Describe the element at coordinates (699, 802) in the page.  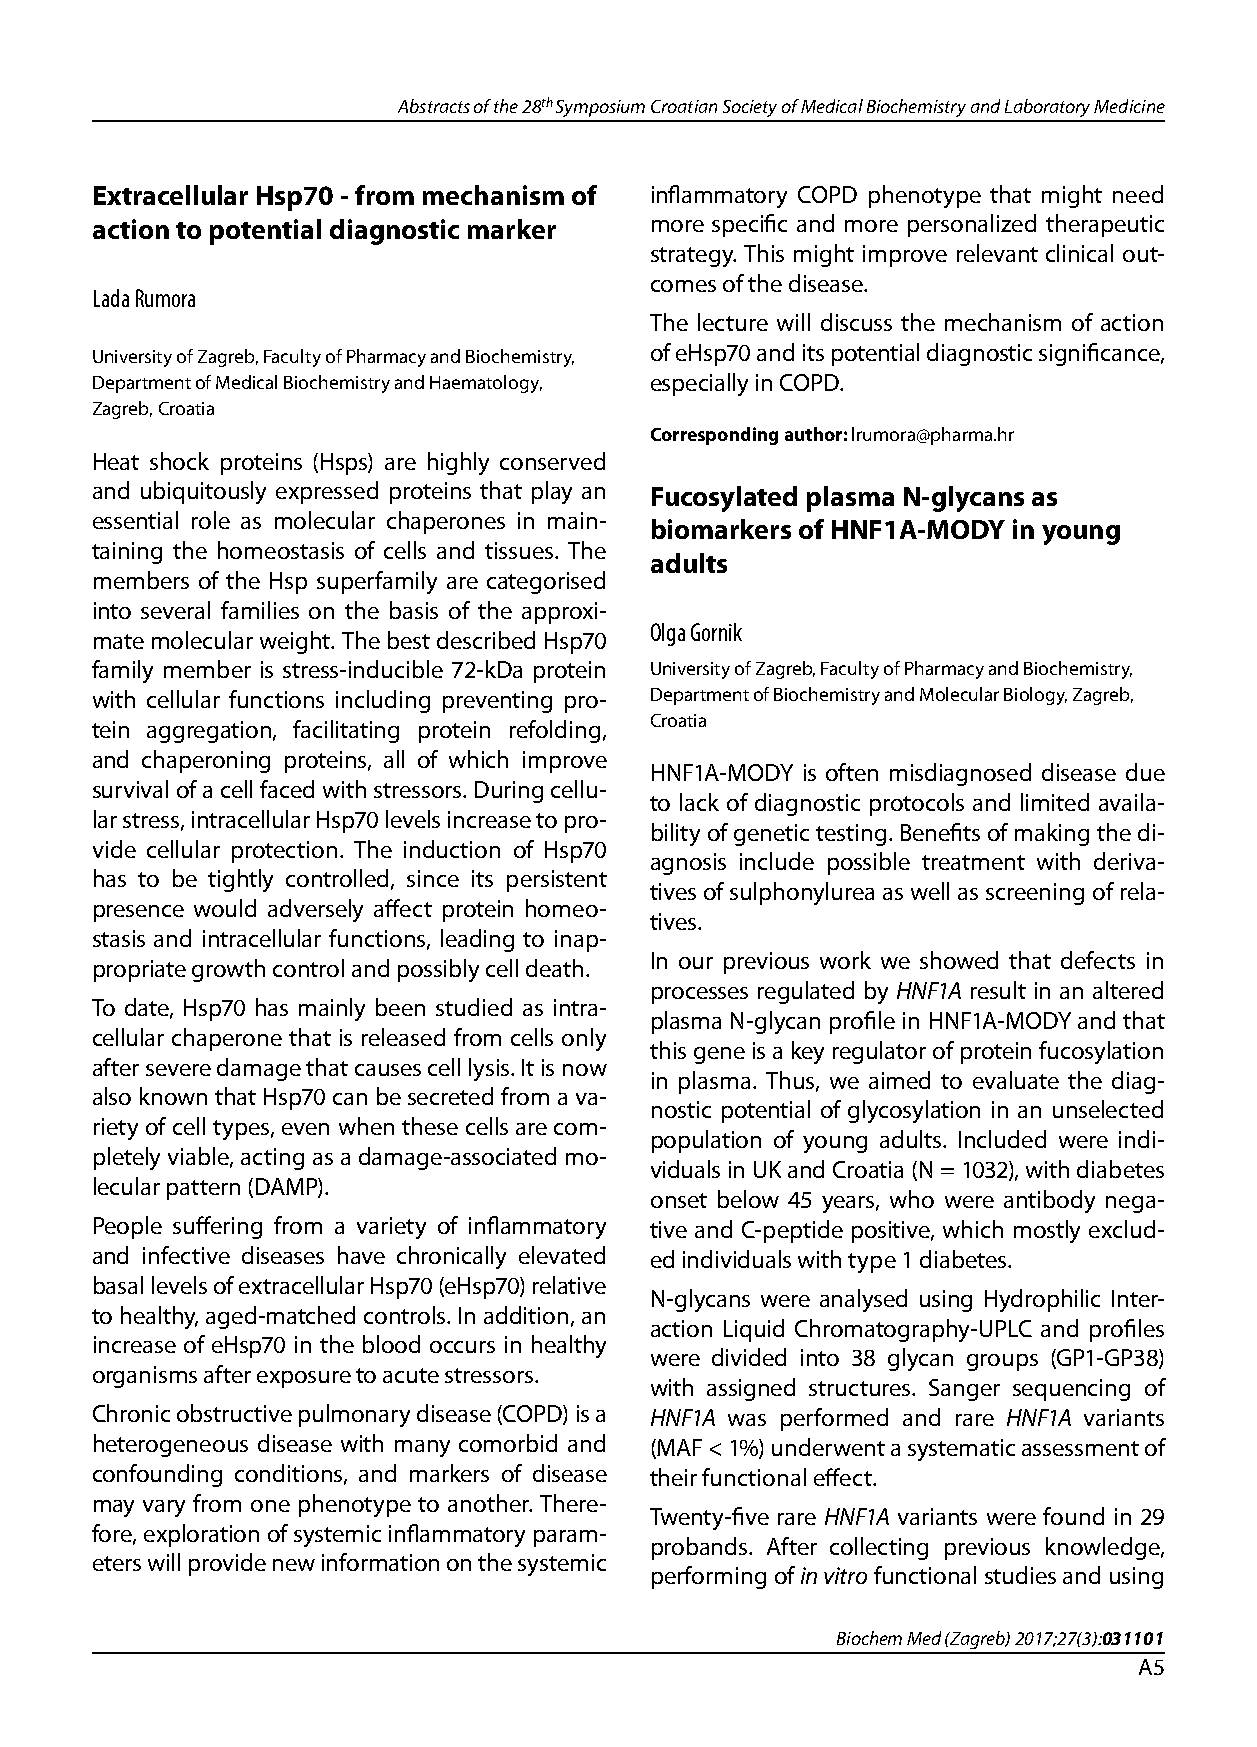
I see `lack` at that location.
